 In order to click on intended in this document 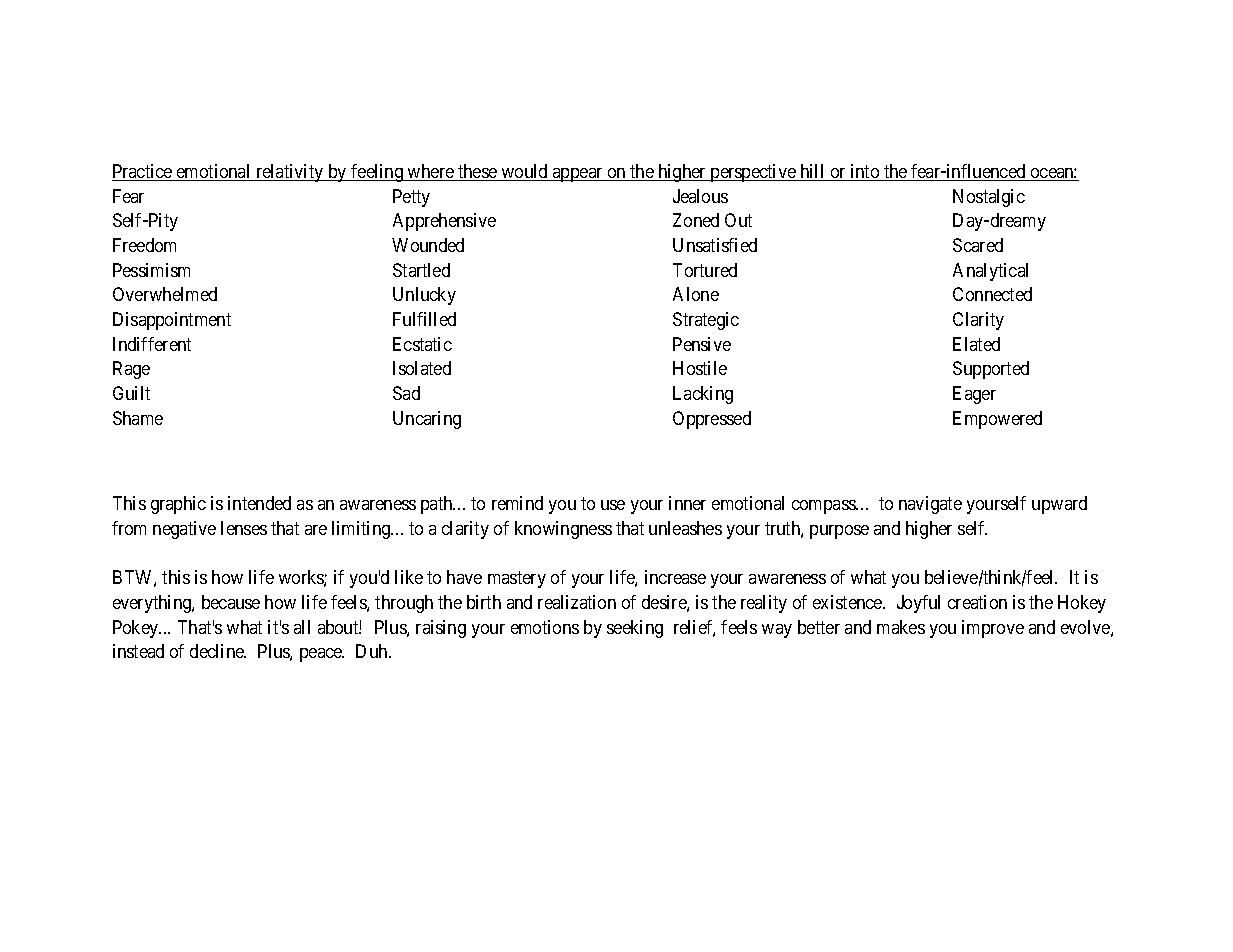, I will do `click(259, 503)`.
